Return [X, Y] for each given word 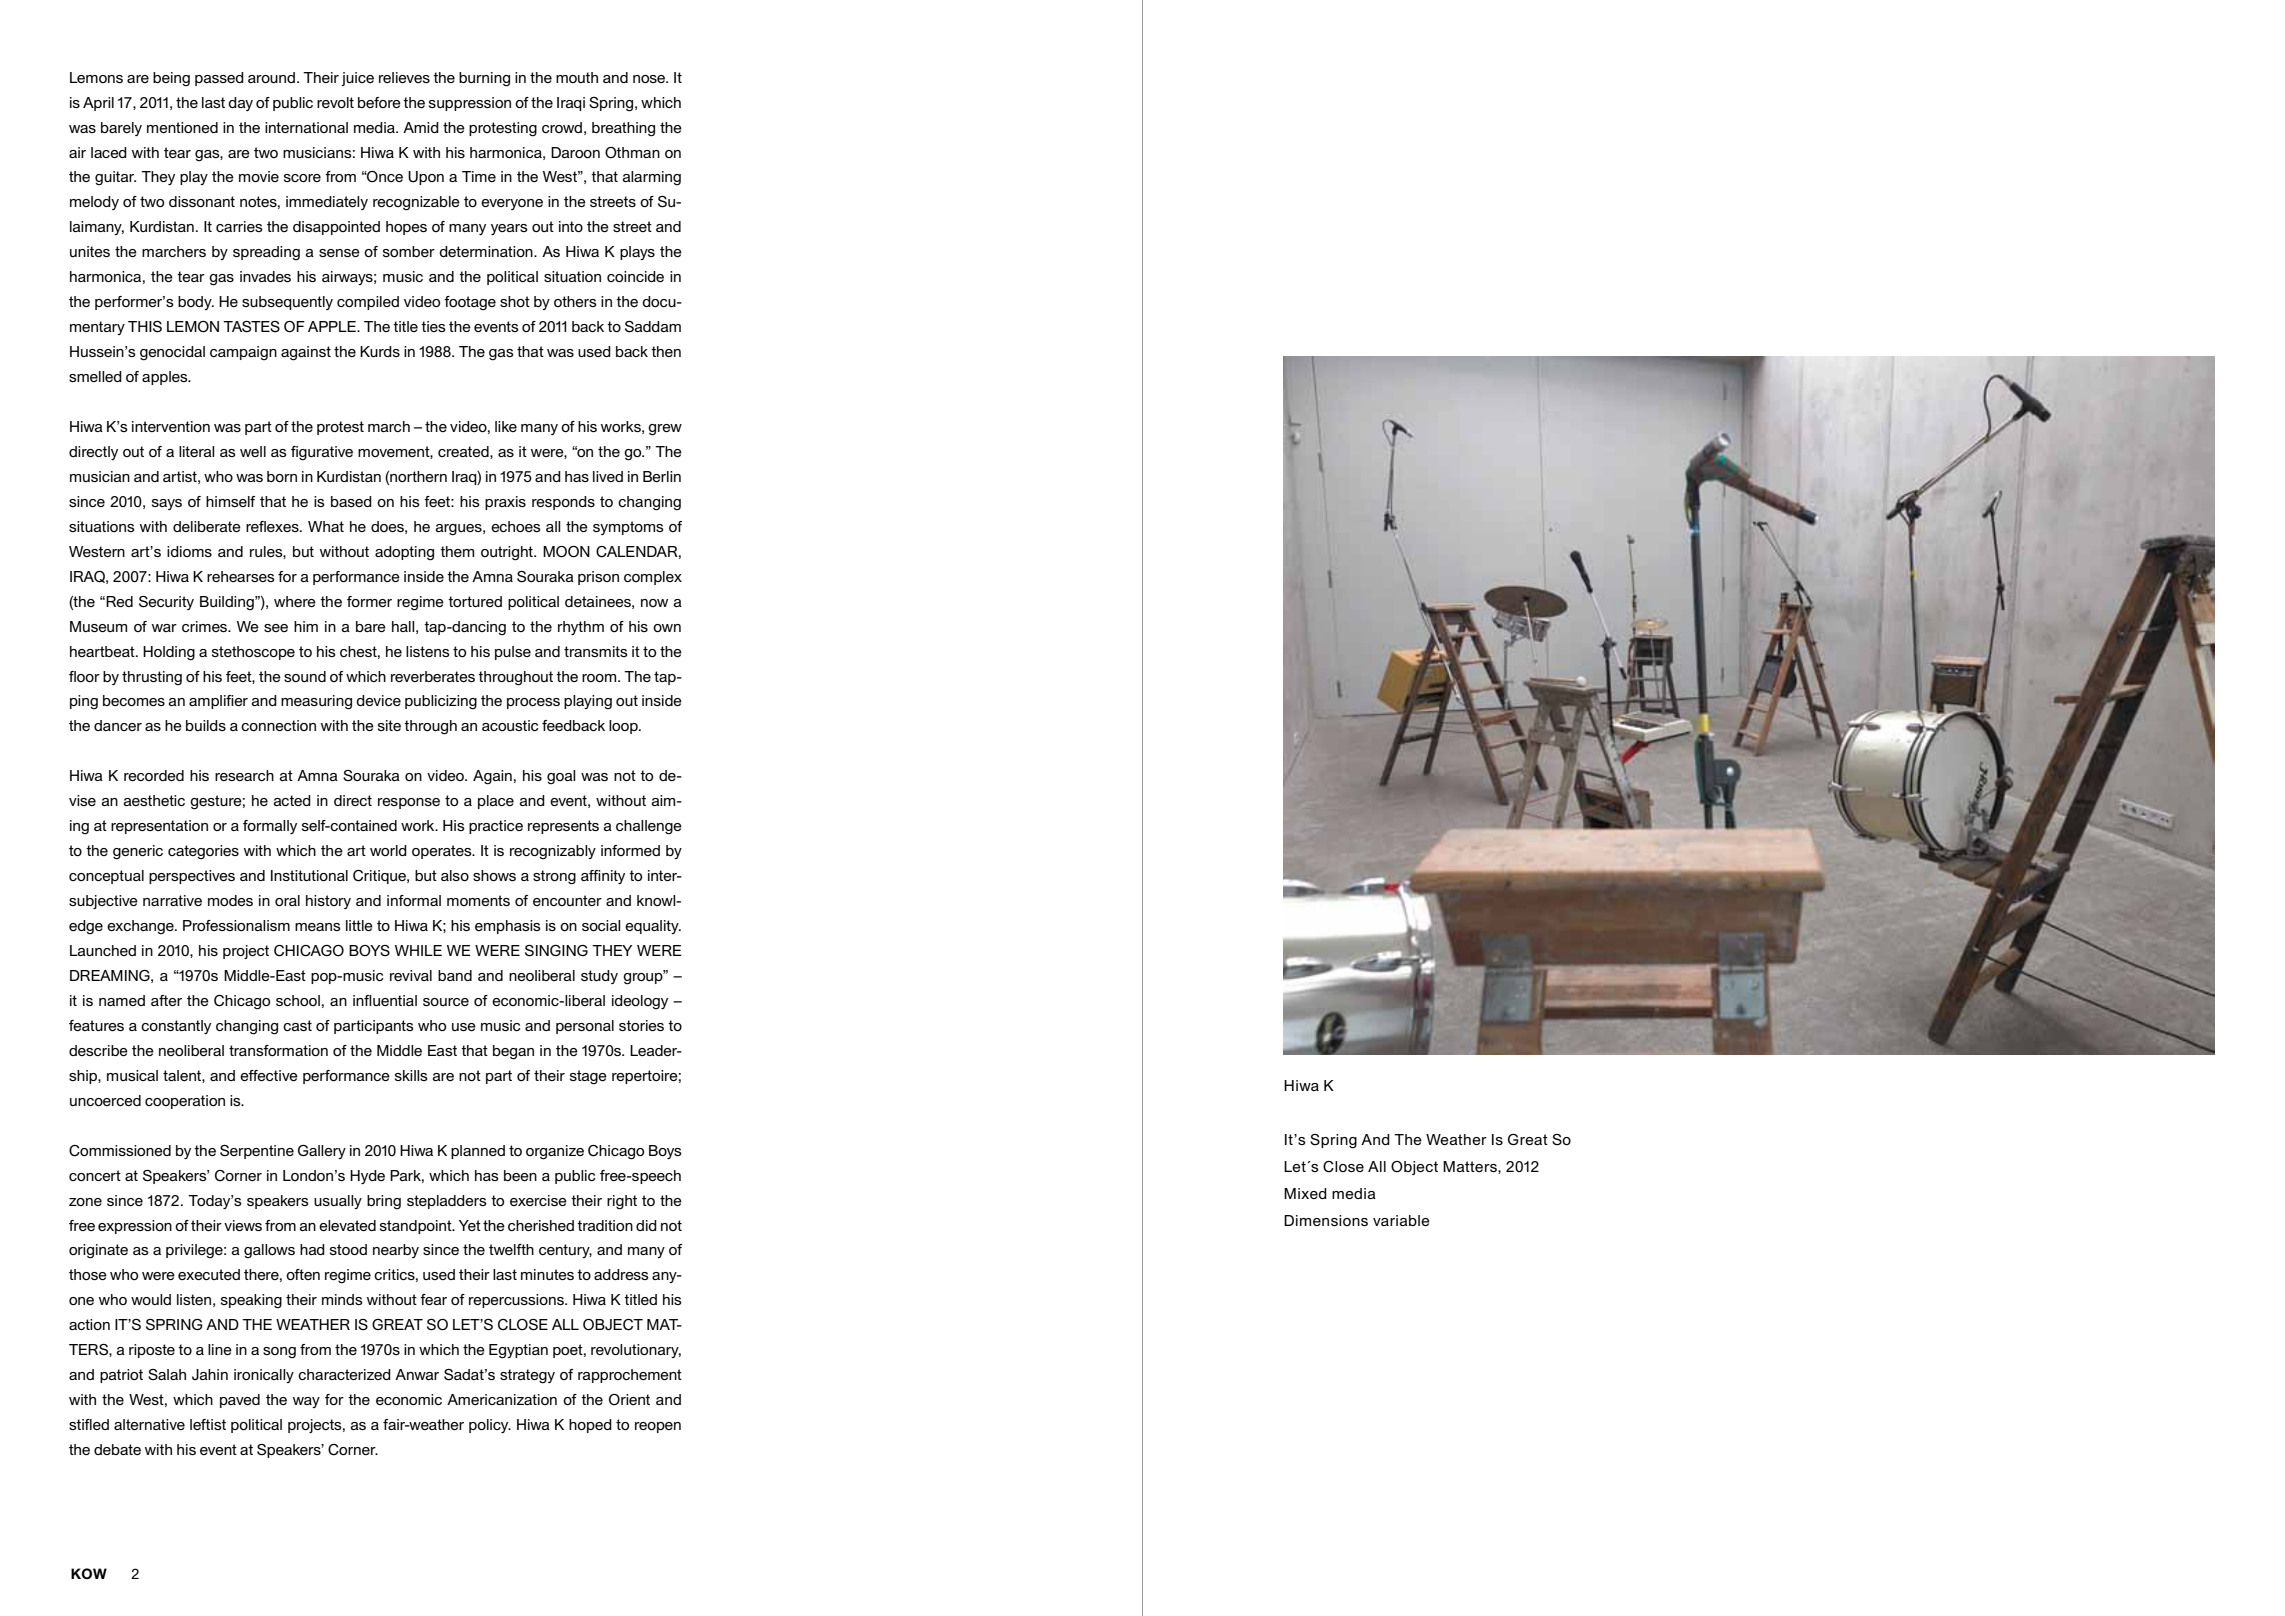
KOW [89, 1573]
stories [641, 1025]
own [667, 628]
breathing [623, 129]
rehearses [241, 576]
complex [653, 578]
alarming [651, 178]
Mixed [1305, 1193]
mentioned [182, 127]
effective [269, 1075]
